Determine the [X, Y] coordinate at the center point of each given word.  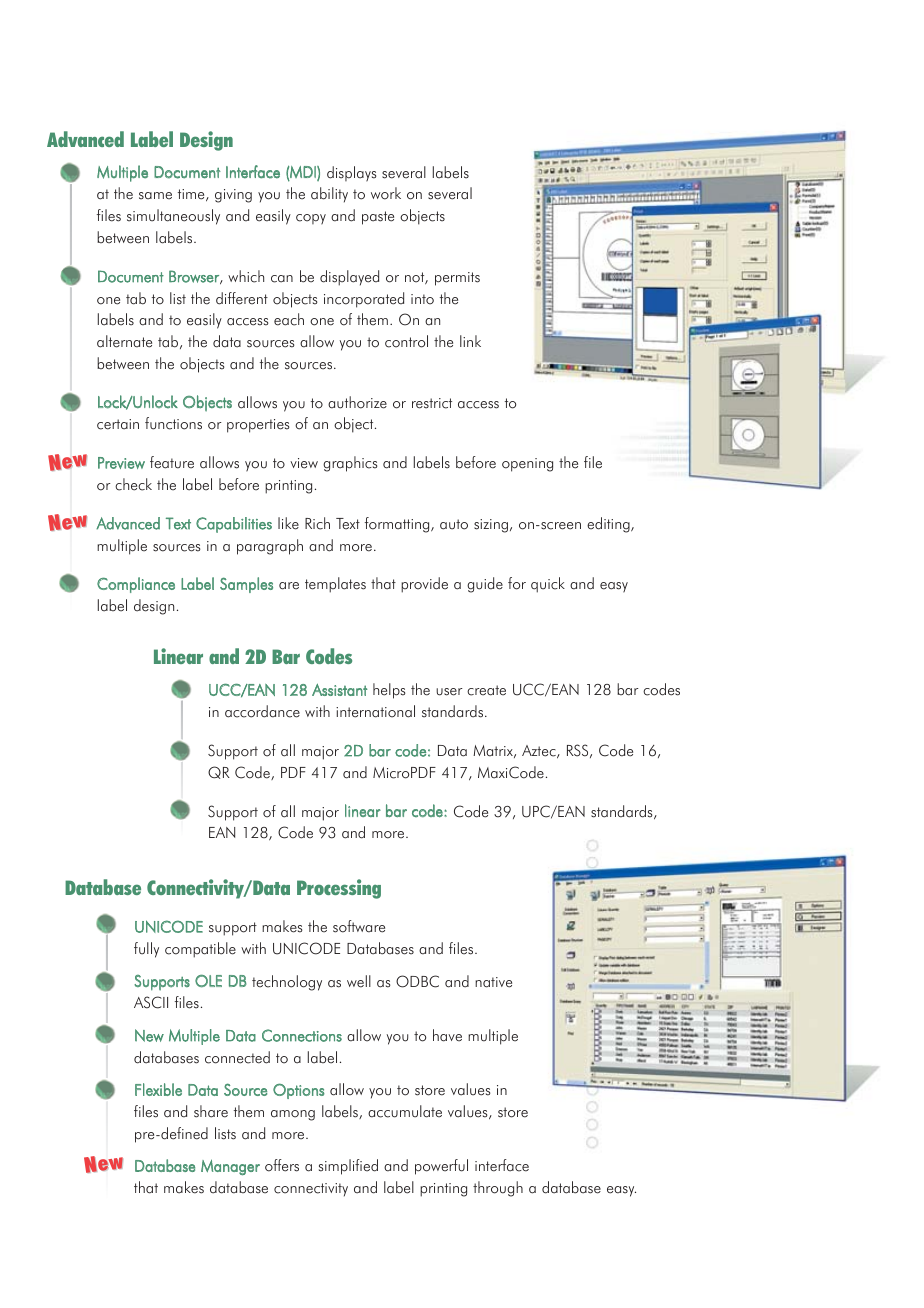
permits [457, 279]
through [498, 1189]
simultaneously [173, 217]
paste [378, 218]
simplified [348, 1167]
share [211, 1111]
